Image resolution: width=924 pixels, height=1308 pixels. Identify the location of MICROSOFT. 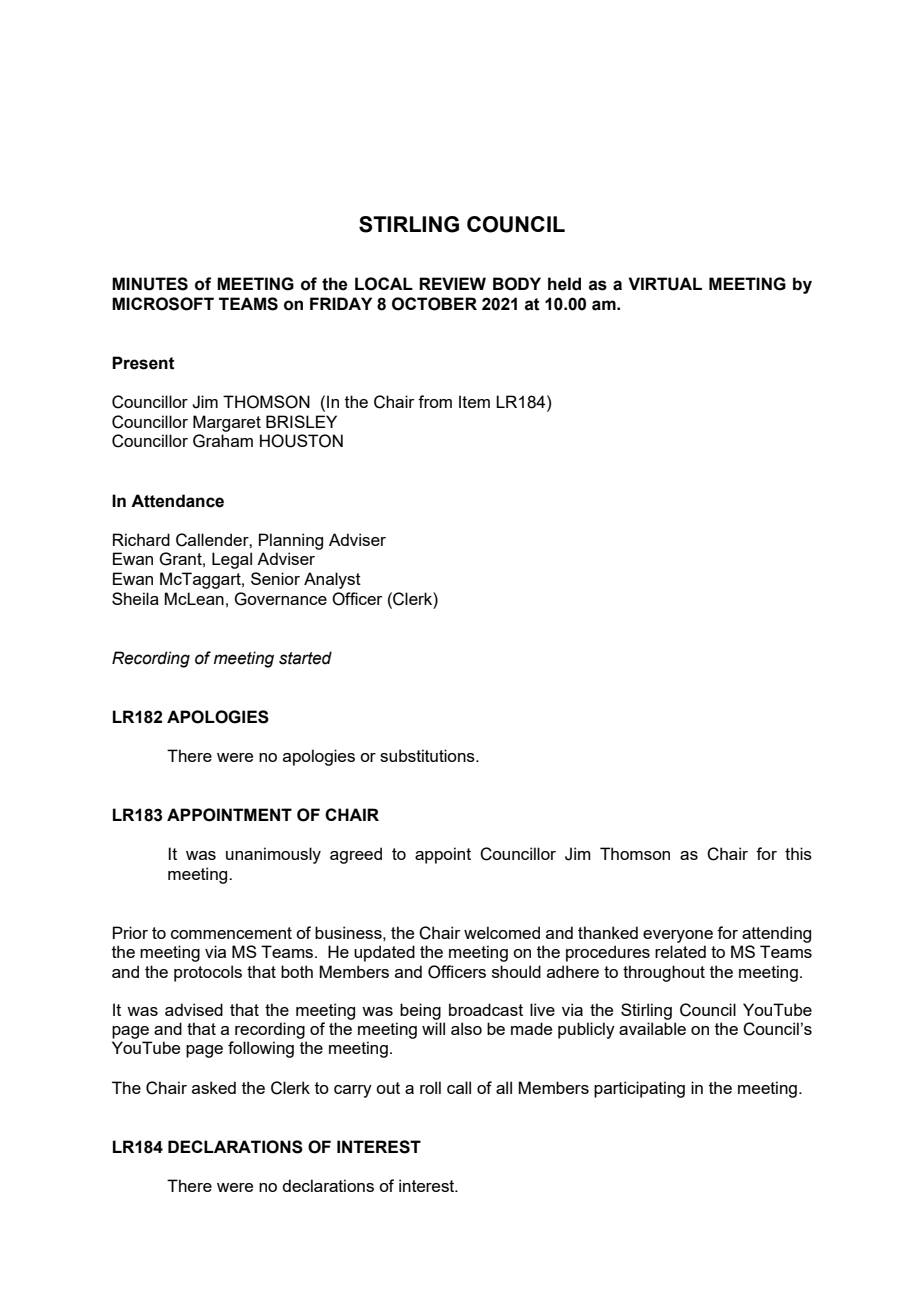
(163, 304).
